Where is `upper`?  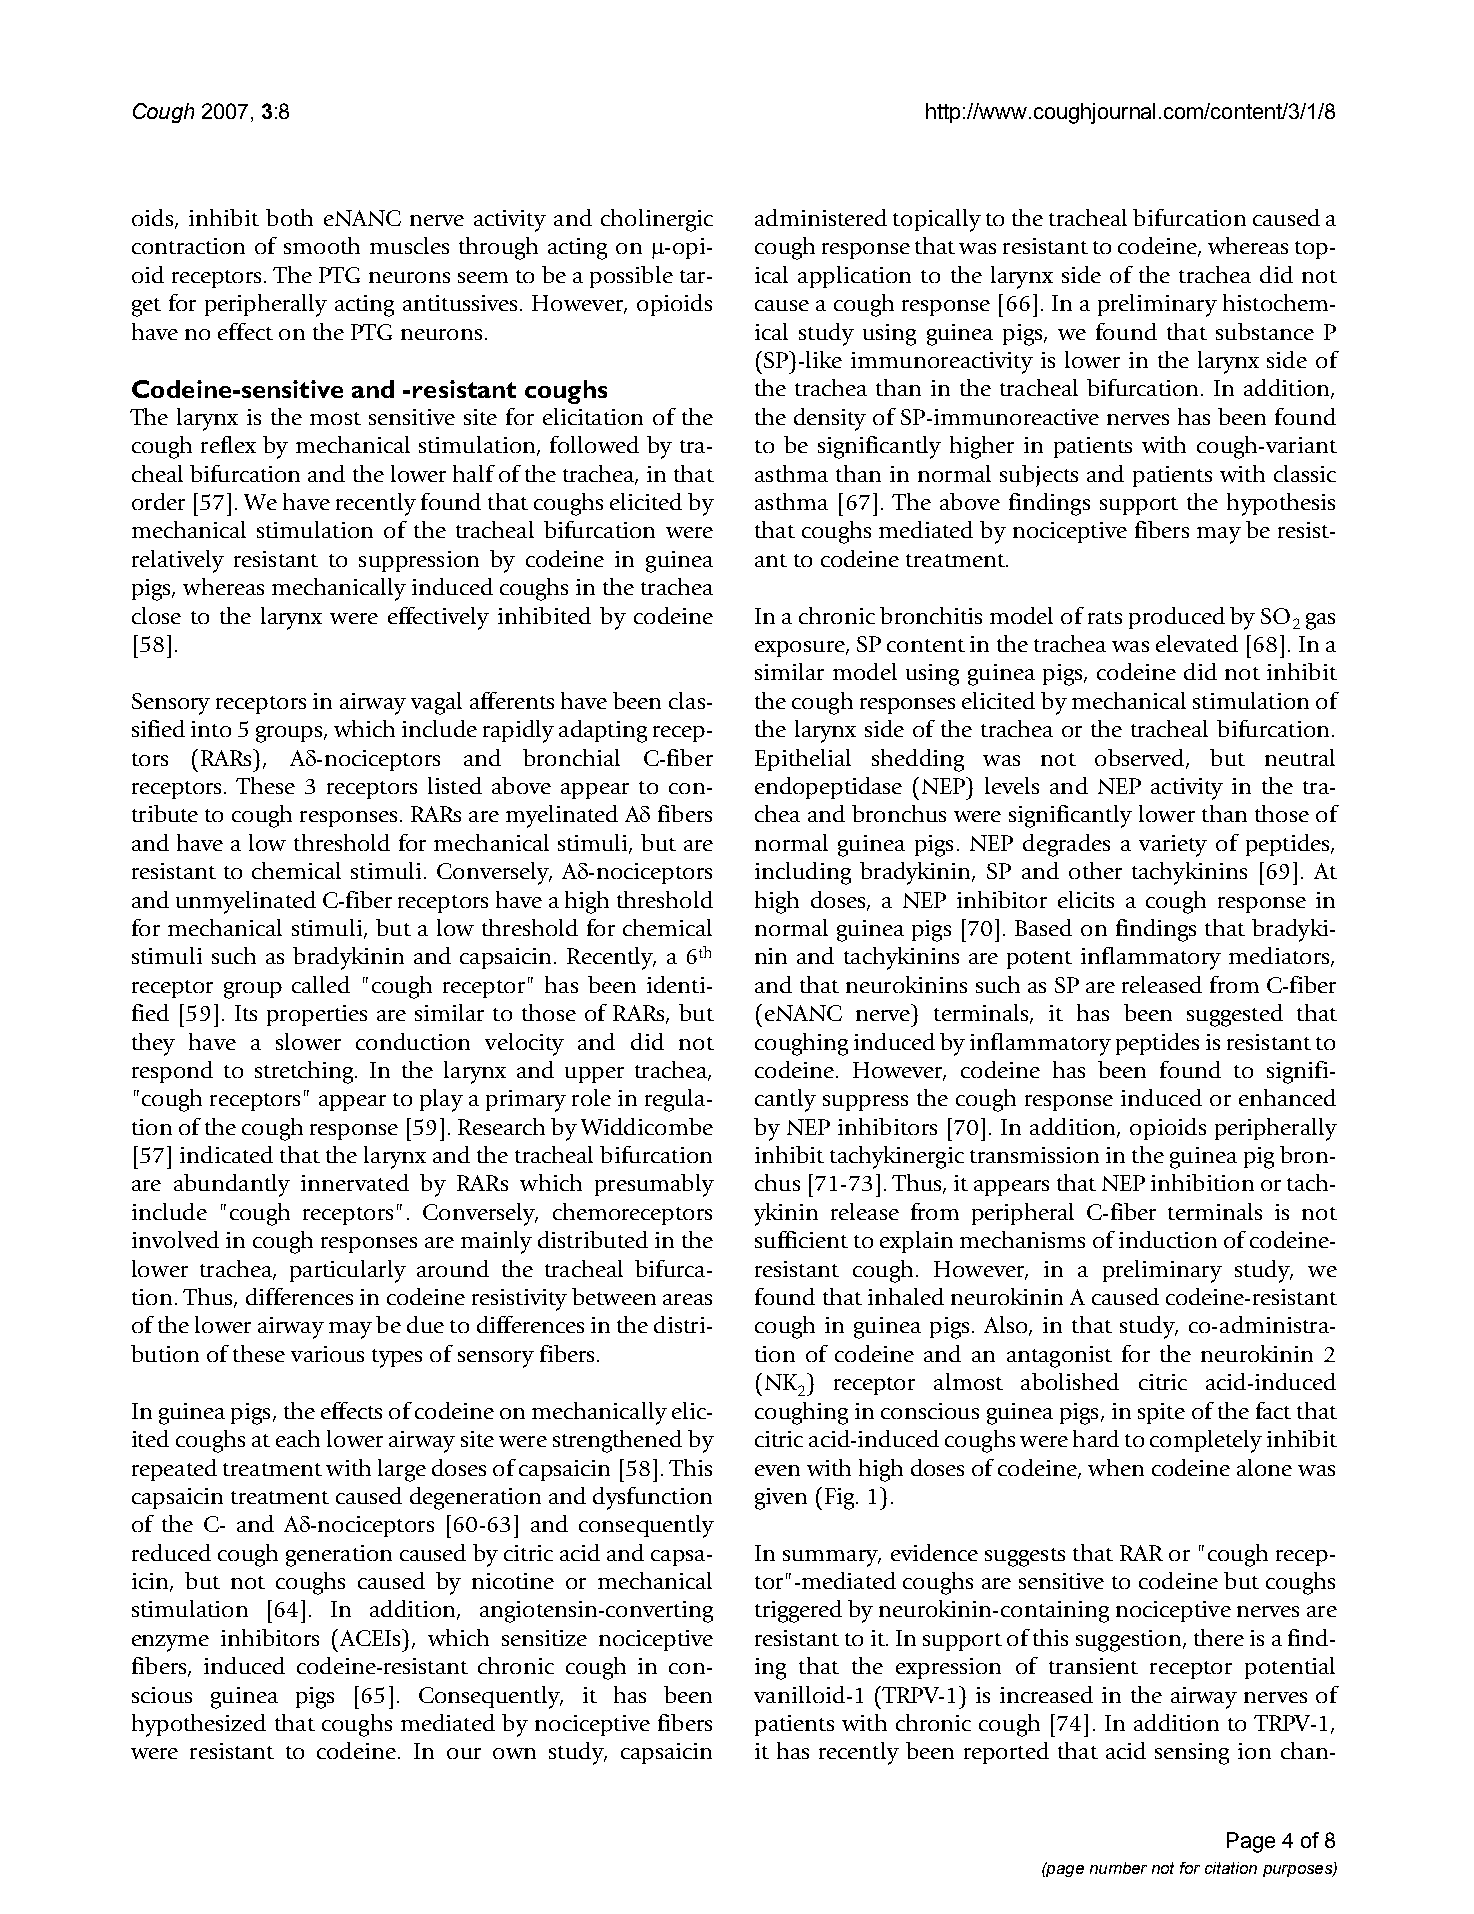 upper is located at coordinates (594, 1075).
